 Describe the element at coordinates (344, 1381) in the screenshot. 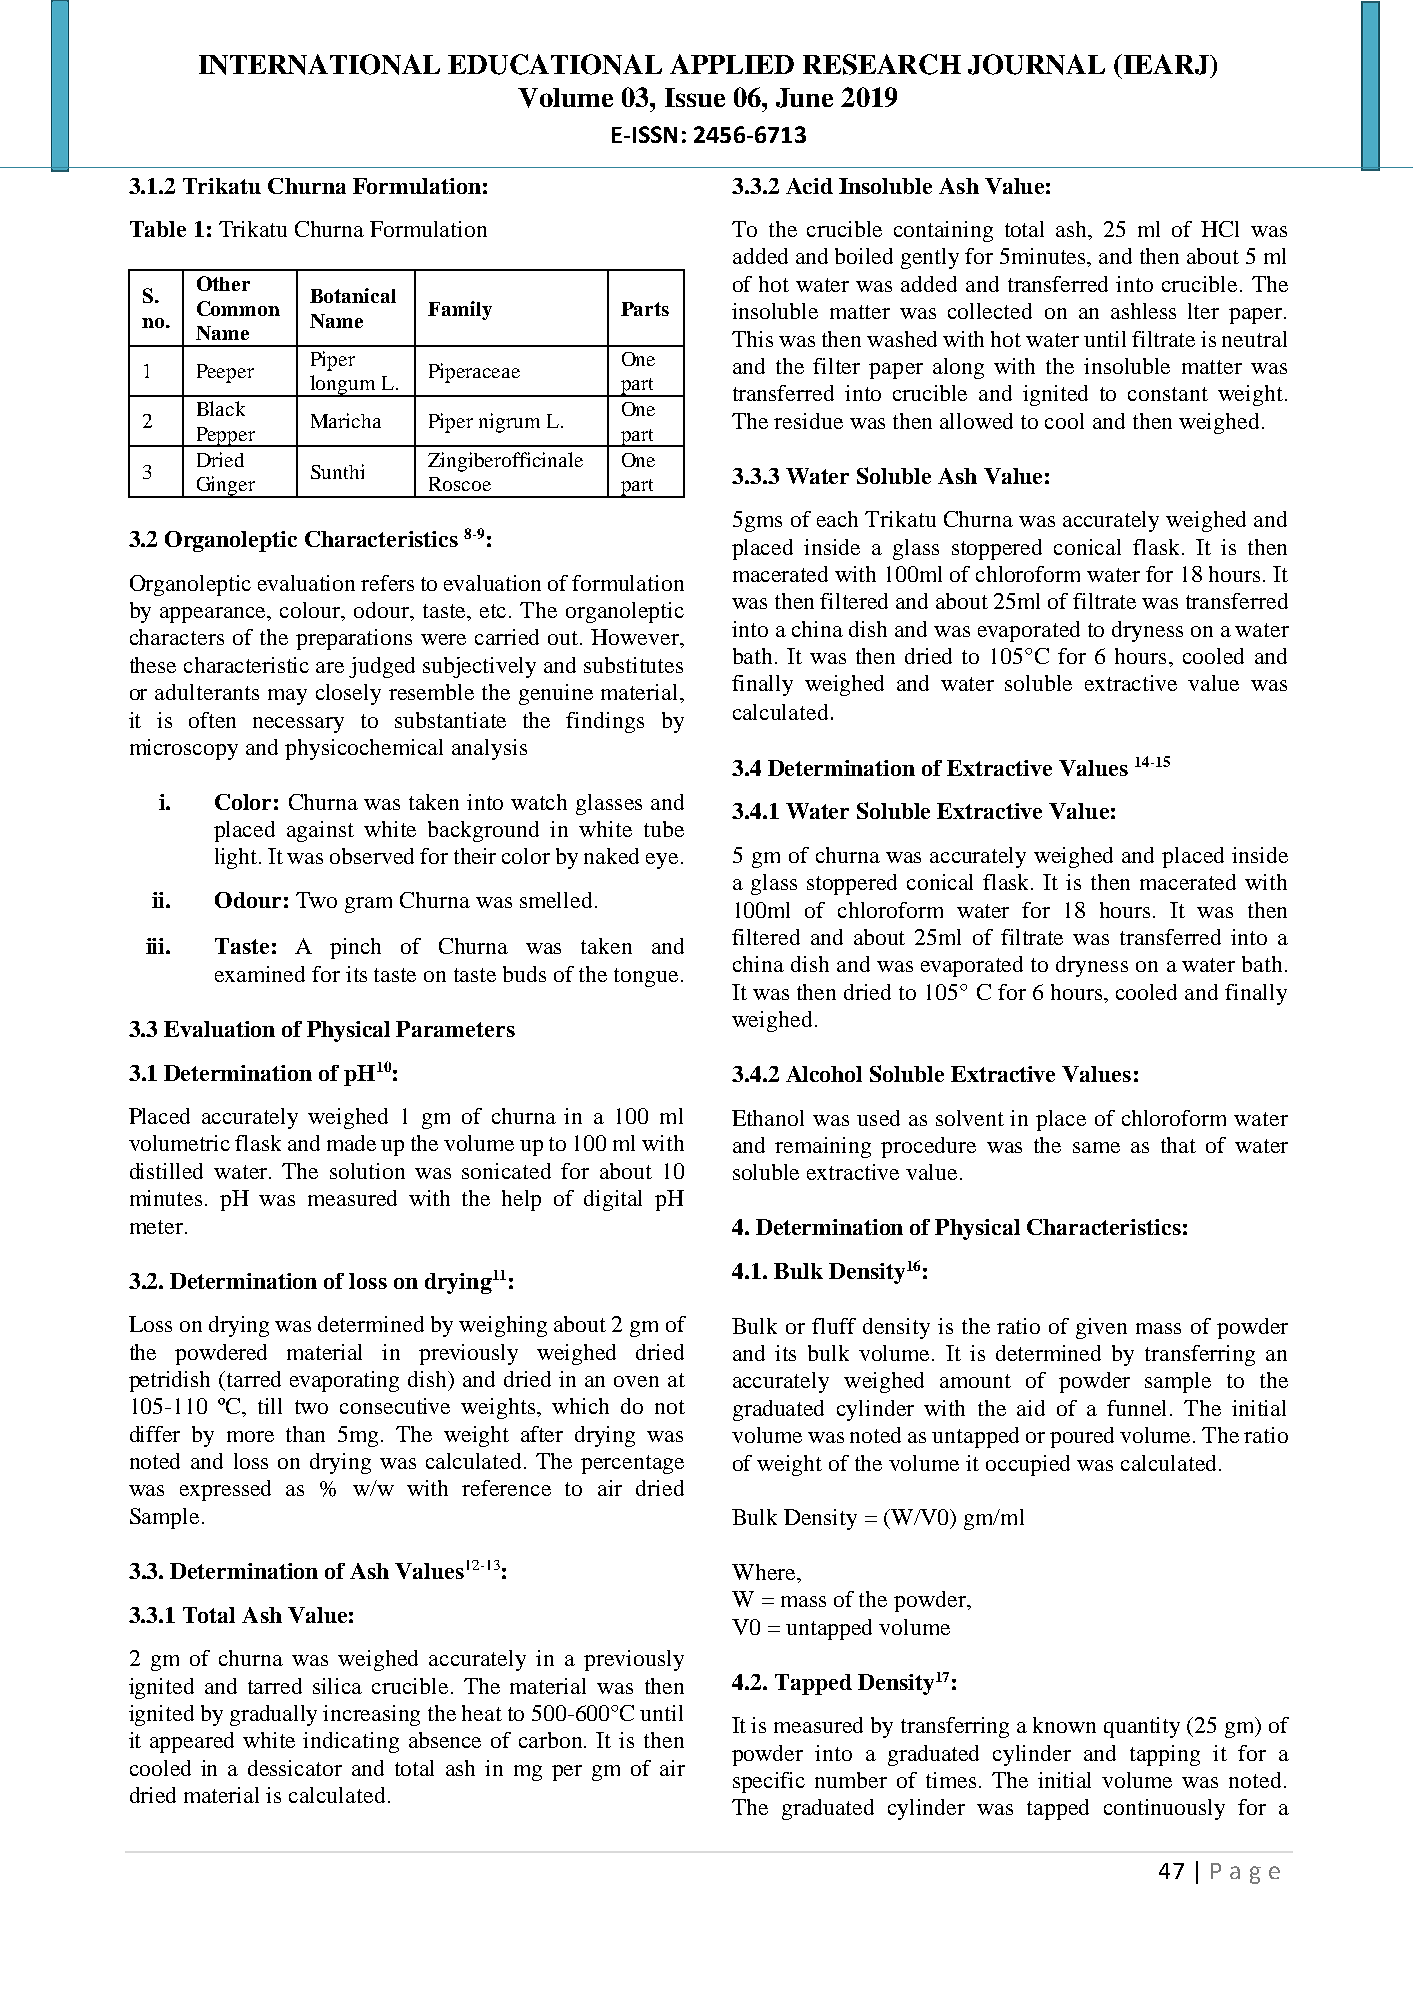

I see `evaporating` at that location.
